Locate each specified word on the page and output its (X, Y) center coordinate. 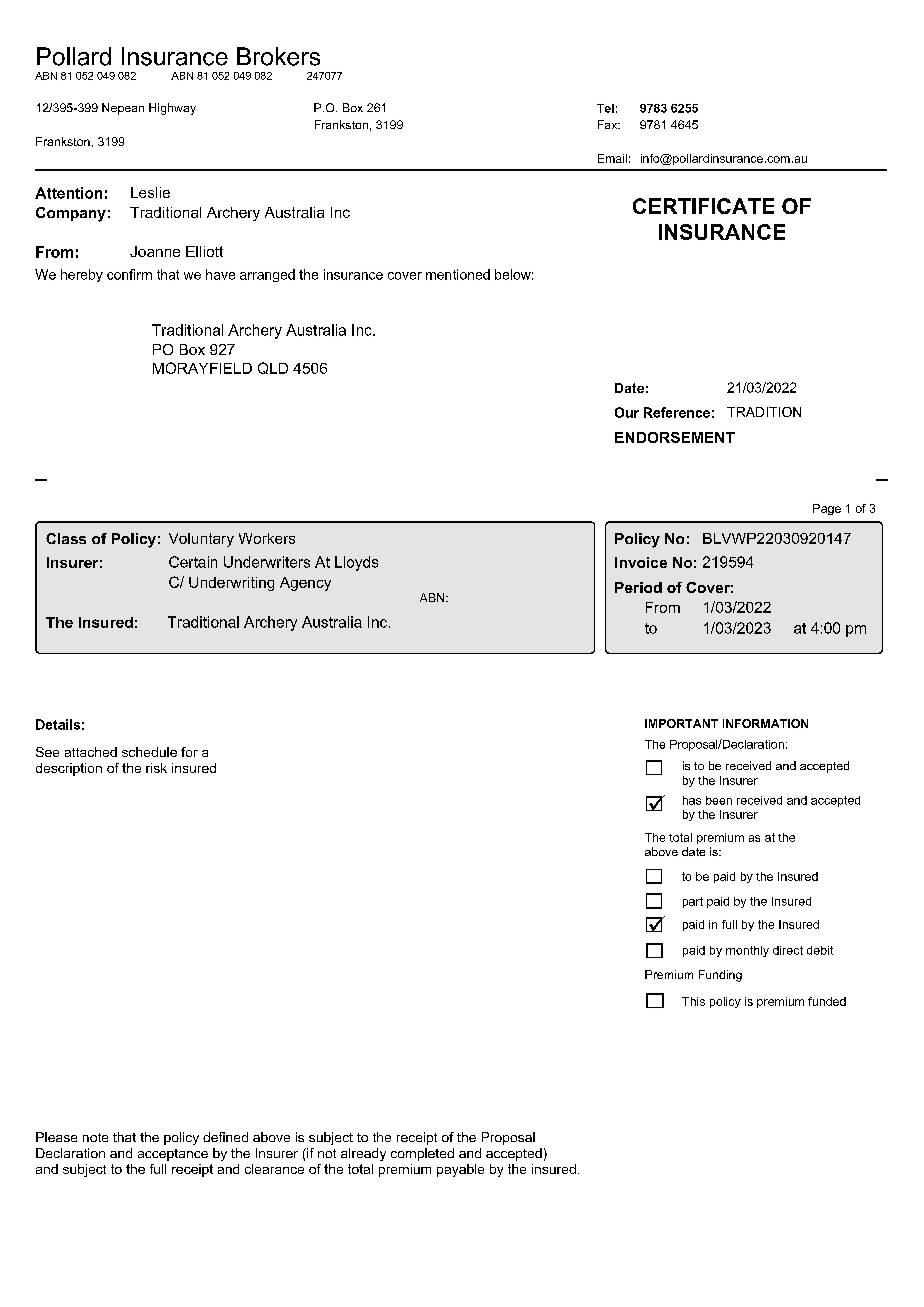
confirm (129, 274)
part (693, 902)
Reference (677, 412)
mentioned (458, 274)
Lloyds (356, 563)
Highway (172, 109)
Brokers (278, 56)
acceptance (173, 1155)
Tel (605, 108)
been (719, 800)
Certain (193, 562)
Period (638, 587)
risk (156, 768)
